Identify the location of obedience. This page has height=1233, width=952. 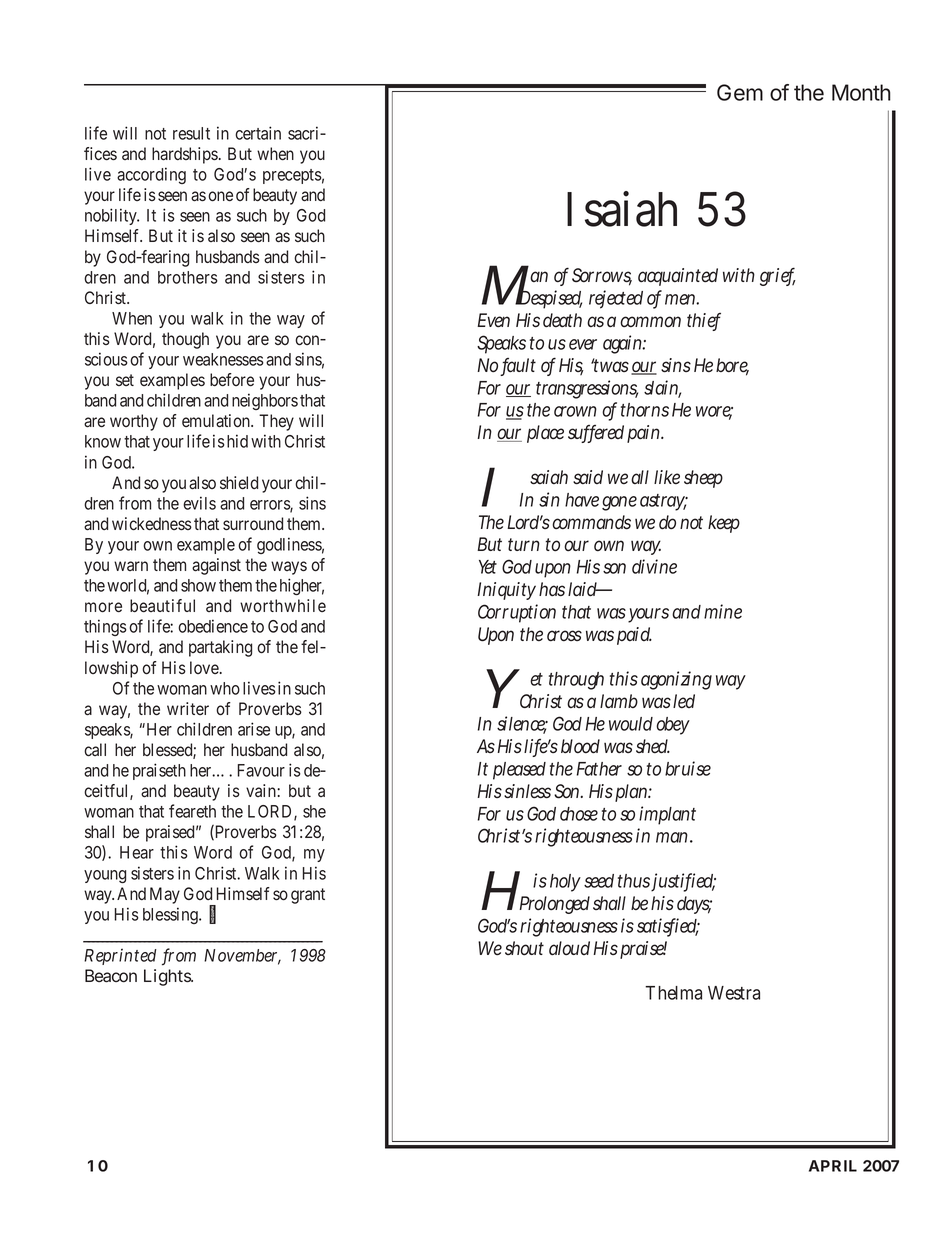
(213, 626).
